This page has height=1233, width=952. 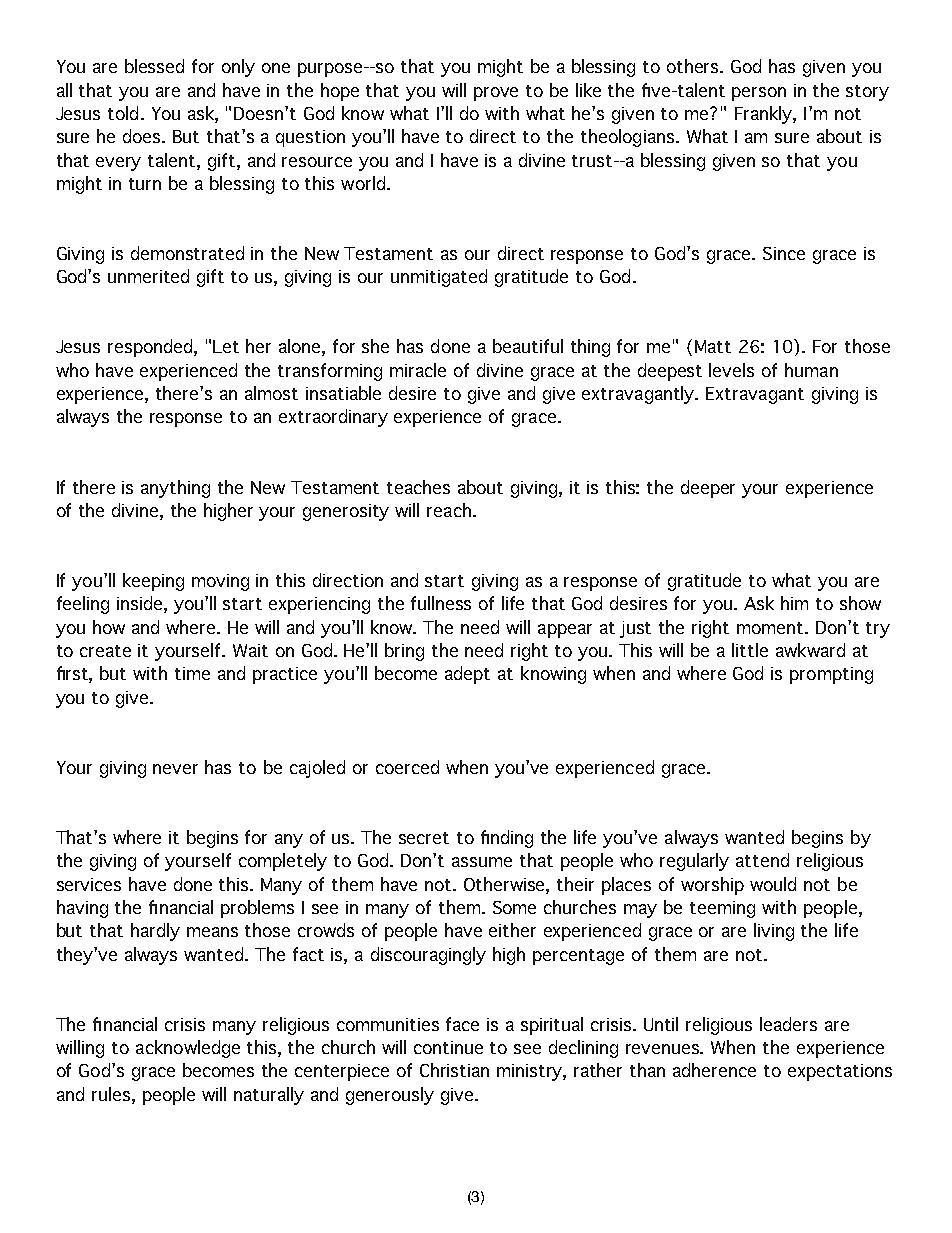 I want to click on blessed, so click(x=154, y=66).
